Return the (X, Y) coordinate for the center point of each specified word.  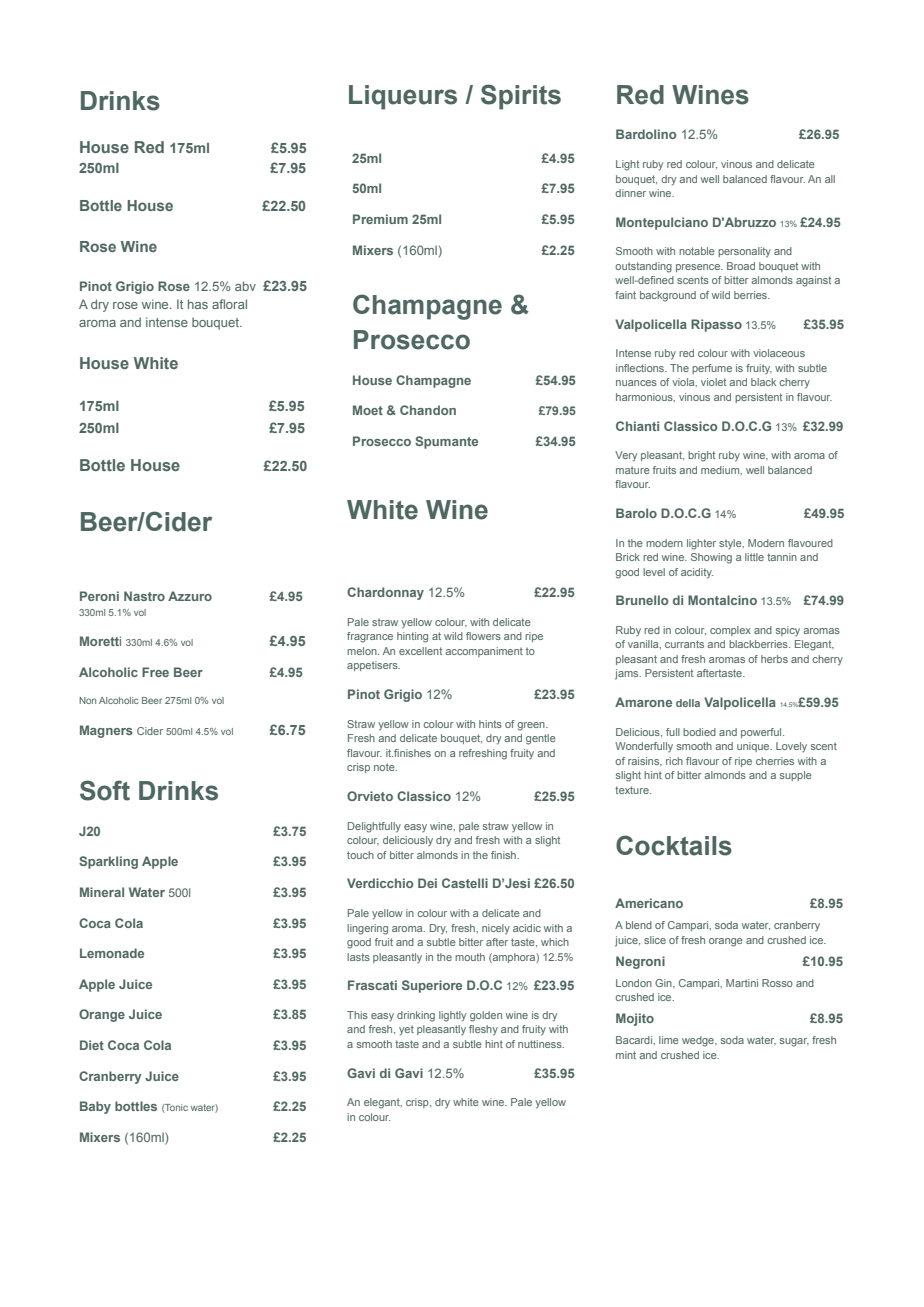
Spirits (521, 97)
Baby (95, 1107)
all (830, 179)
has (198, 304)
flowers (483, 636)
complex (730, 631)
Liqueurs (403, 97)
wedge (699, 1041)
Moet (368, 410)
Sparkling (108, 862)
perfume (712, 369)
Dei (427, 883)
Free (155, 672)
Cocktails (674, 845)
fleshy (483, 1030)
